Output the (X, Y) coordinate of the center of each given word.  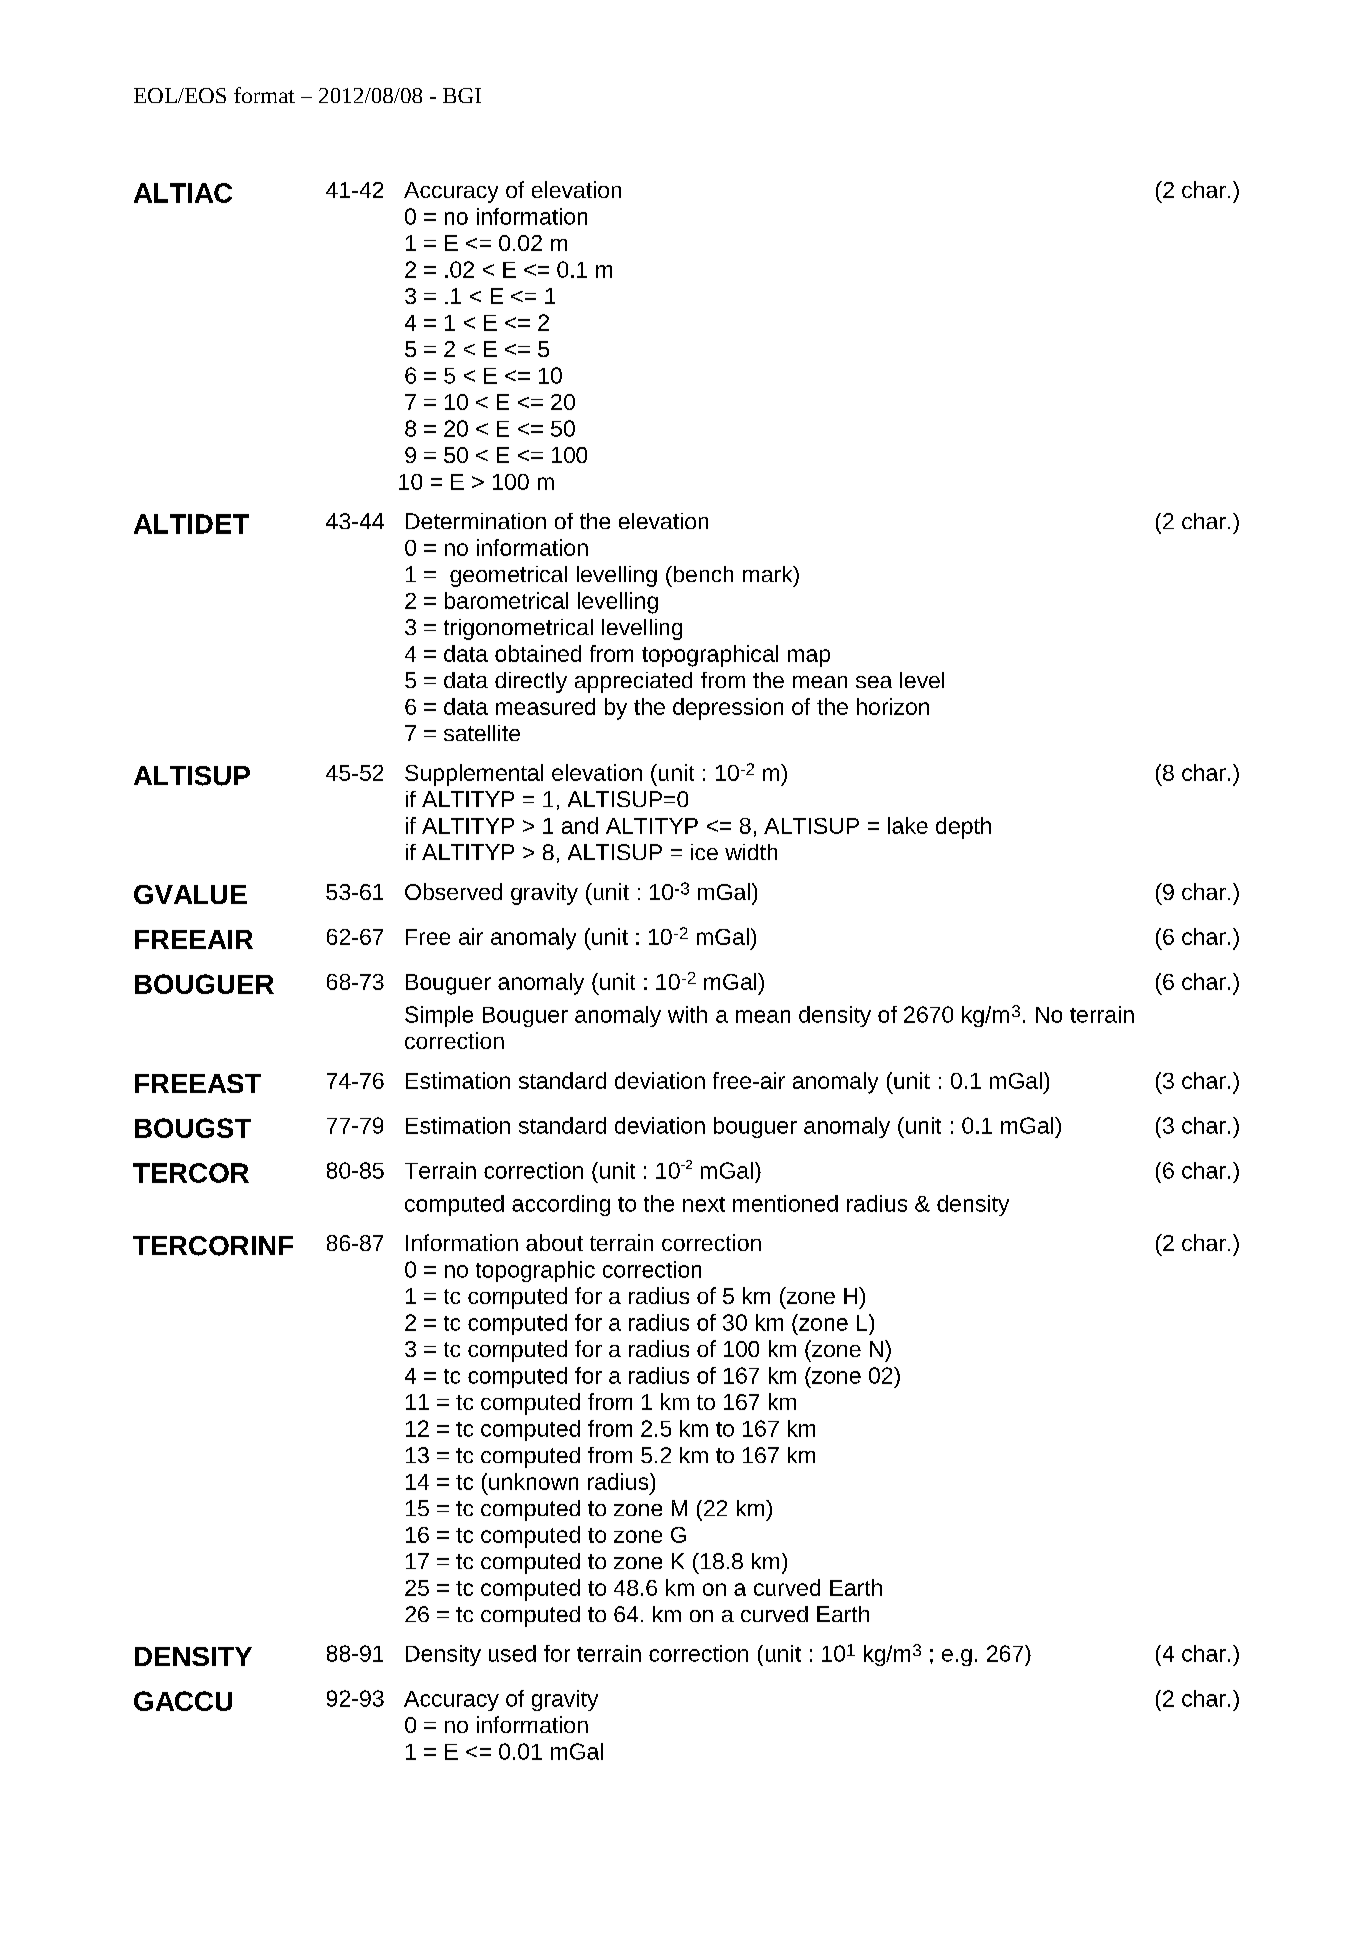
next (704, 1204)
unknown (533, 1481)
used (512, 1653)
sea (874, 682)
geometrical (508, 576)
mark (769, 574)
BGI (462, 95)
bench (702, 574)
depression (728, 709)
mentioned (785, 1203)
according (561, 1205)
